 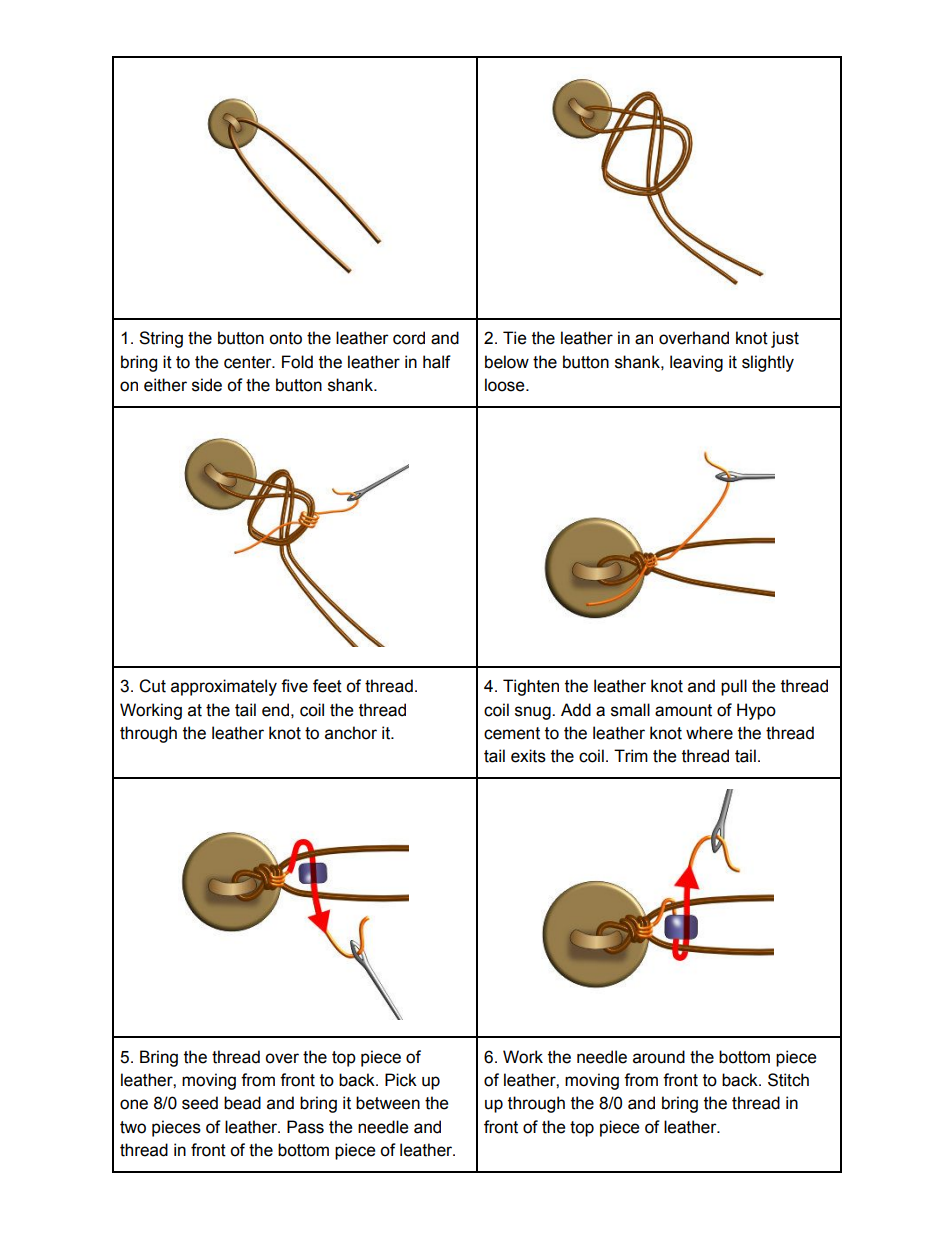 What do you see at coordinates (200, 1103) in the screenshot?
I see `seed` at bounding box center [200, 1103].
